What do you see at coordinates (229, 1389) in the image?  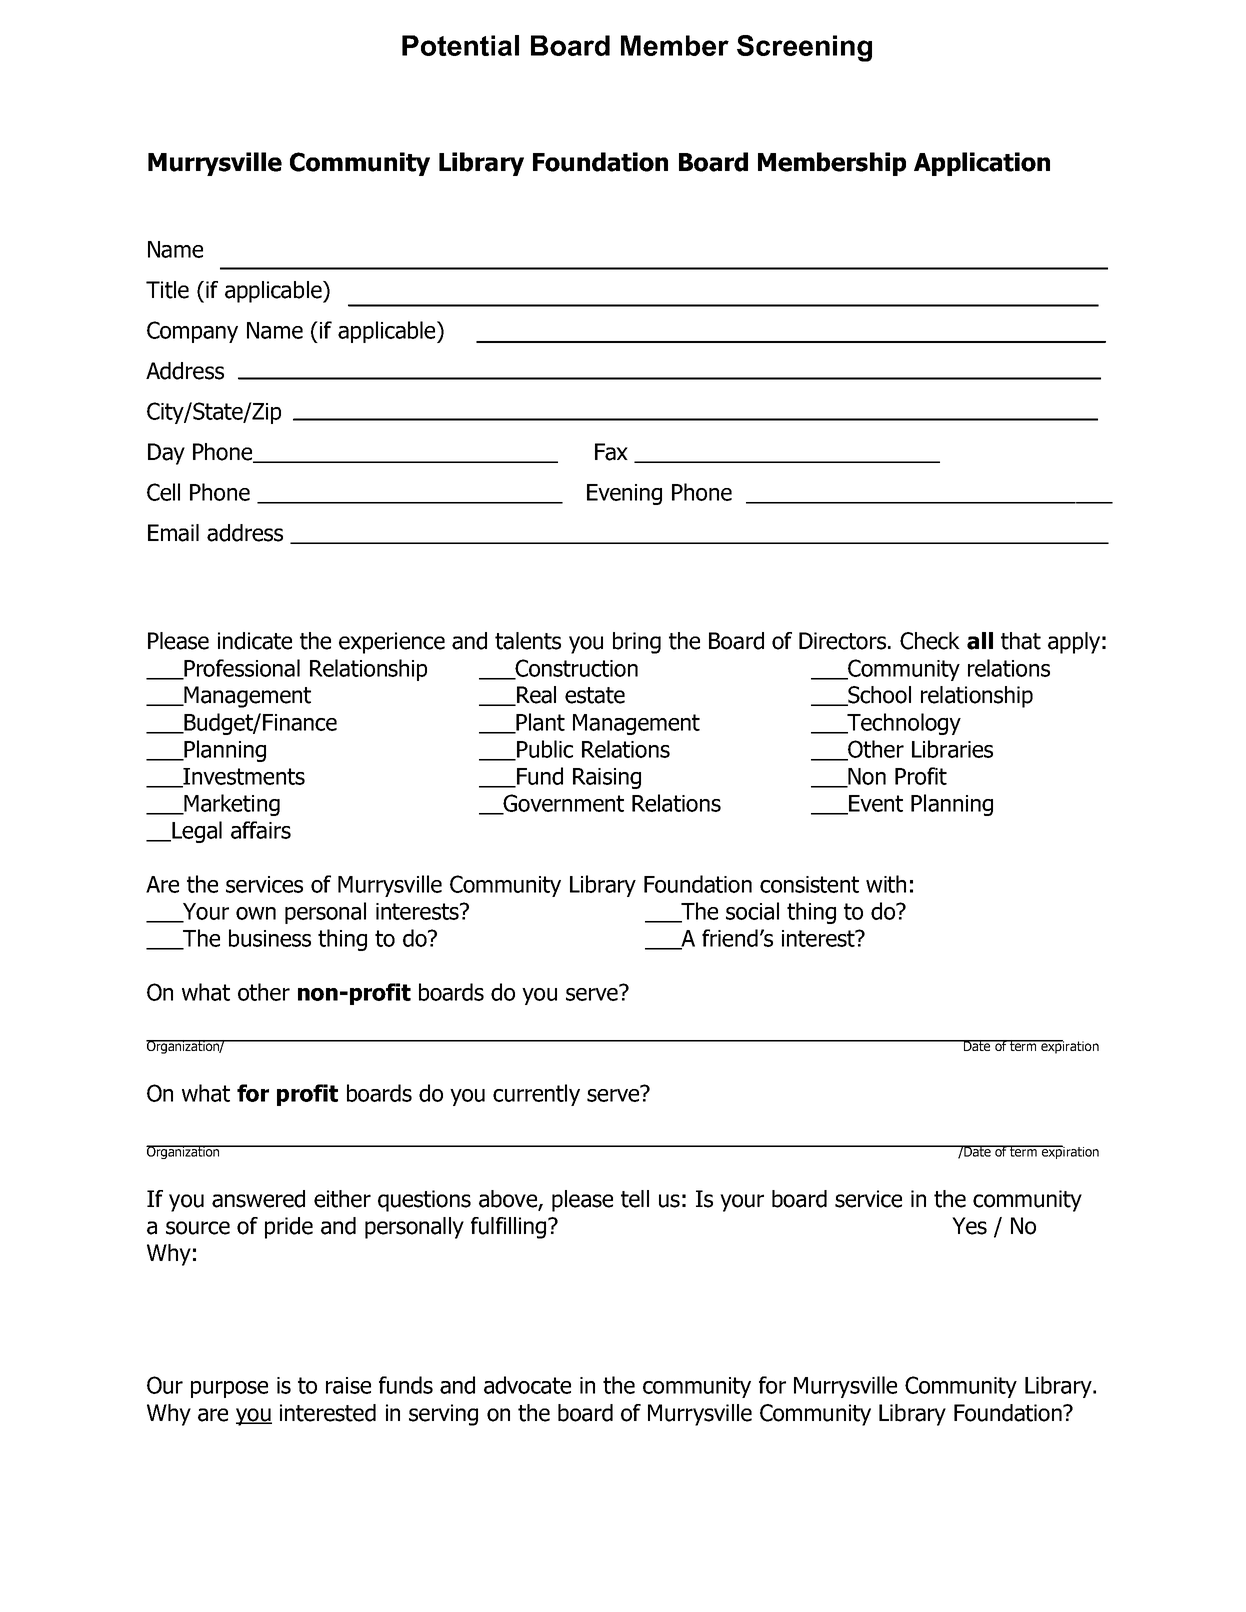 I see `purpose` at bounding box center [229, 1389].
